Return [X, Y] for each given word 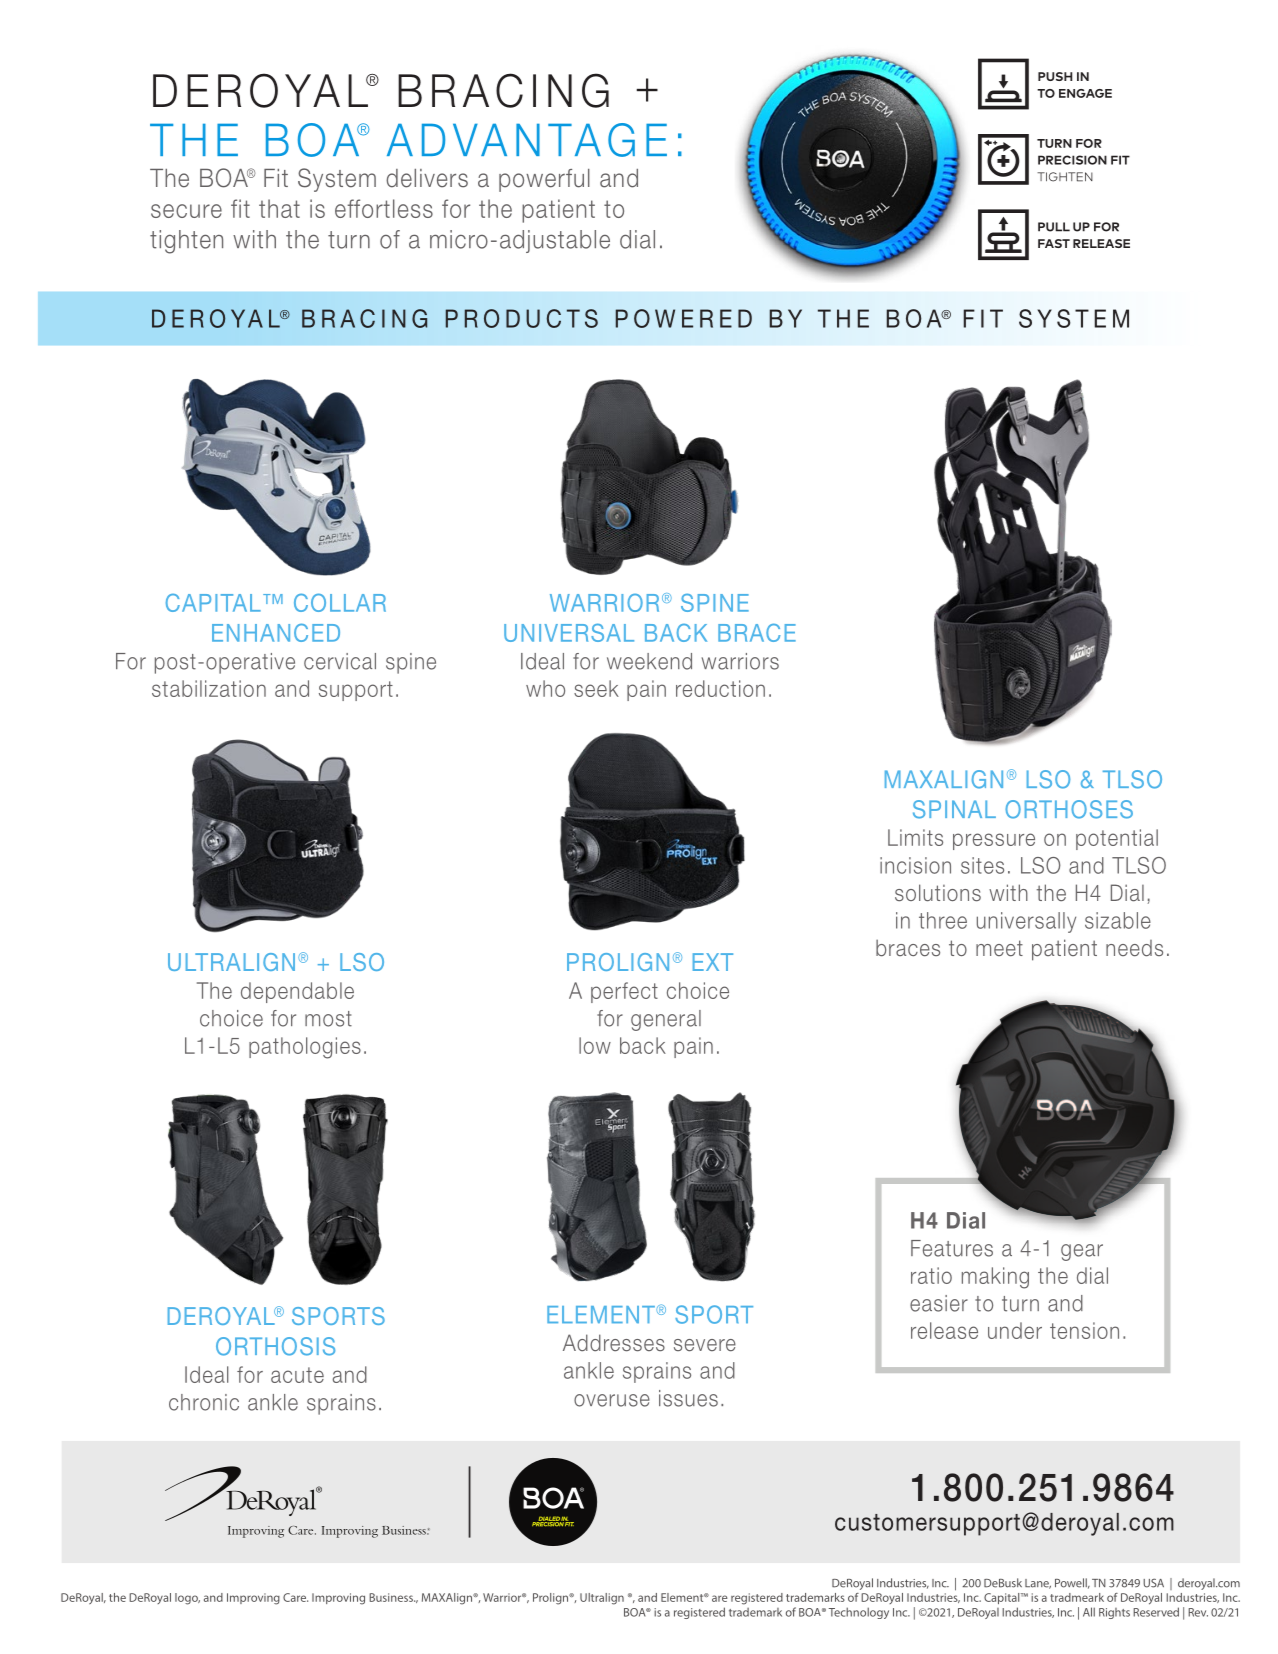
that [279, 208]
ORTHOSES [1069, 809]
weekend [649, 661]
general [666, 1020]
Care [295, 1597]
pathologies [305, 1048]
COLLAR [340, 602]
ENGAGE [1085, 93]
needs [1134, 948]
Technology [859, 1613]
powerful [544, 180]
